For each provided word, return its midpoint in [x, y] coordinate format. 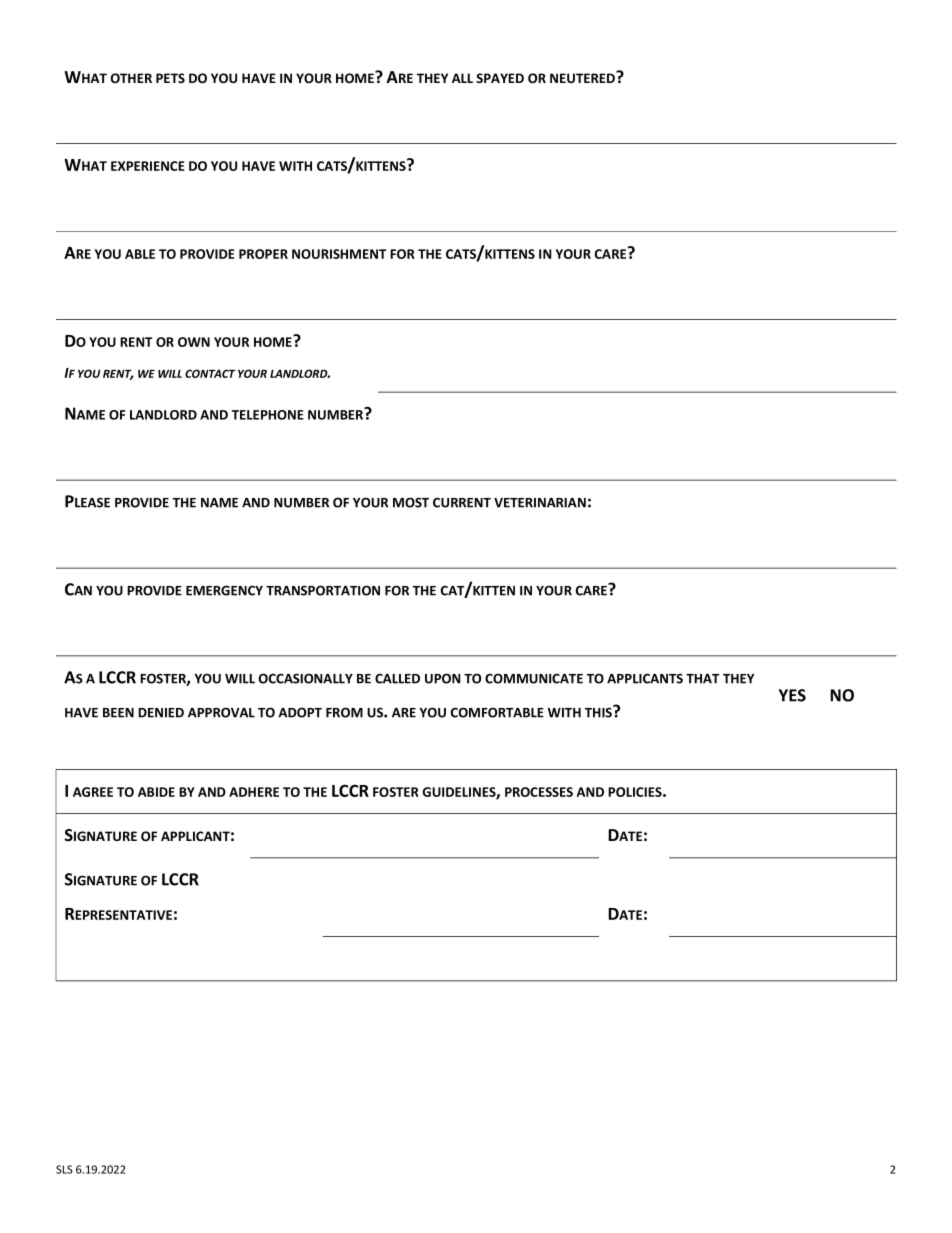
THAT [702, 679]
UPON [443, 678]
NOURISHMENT [339, 254]
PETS [170, 78]
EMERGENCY [224, 590]
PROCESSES [539, 792]
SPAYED [500, 78]
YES [792, 695]
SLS [64, 1169]
